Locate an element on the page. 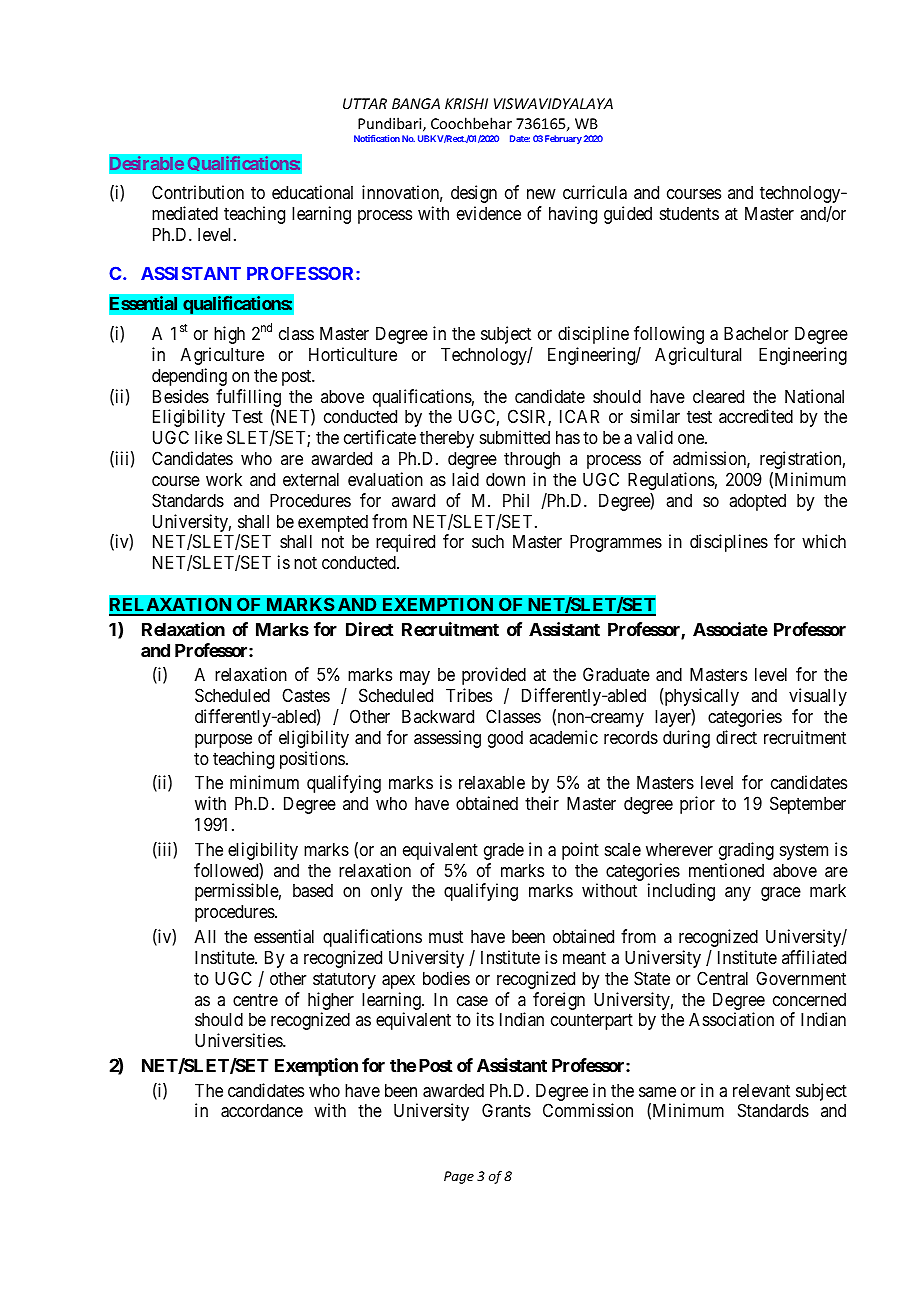 Image resolution: width=924 pixels, height=1308 pixels. Associate is located at coordinates (730, 629).
